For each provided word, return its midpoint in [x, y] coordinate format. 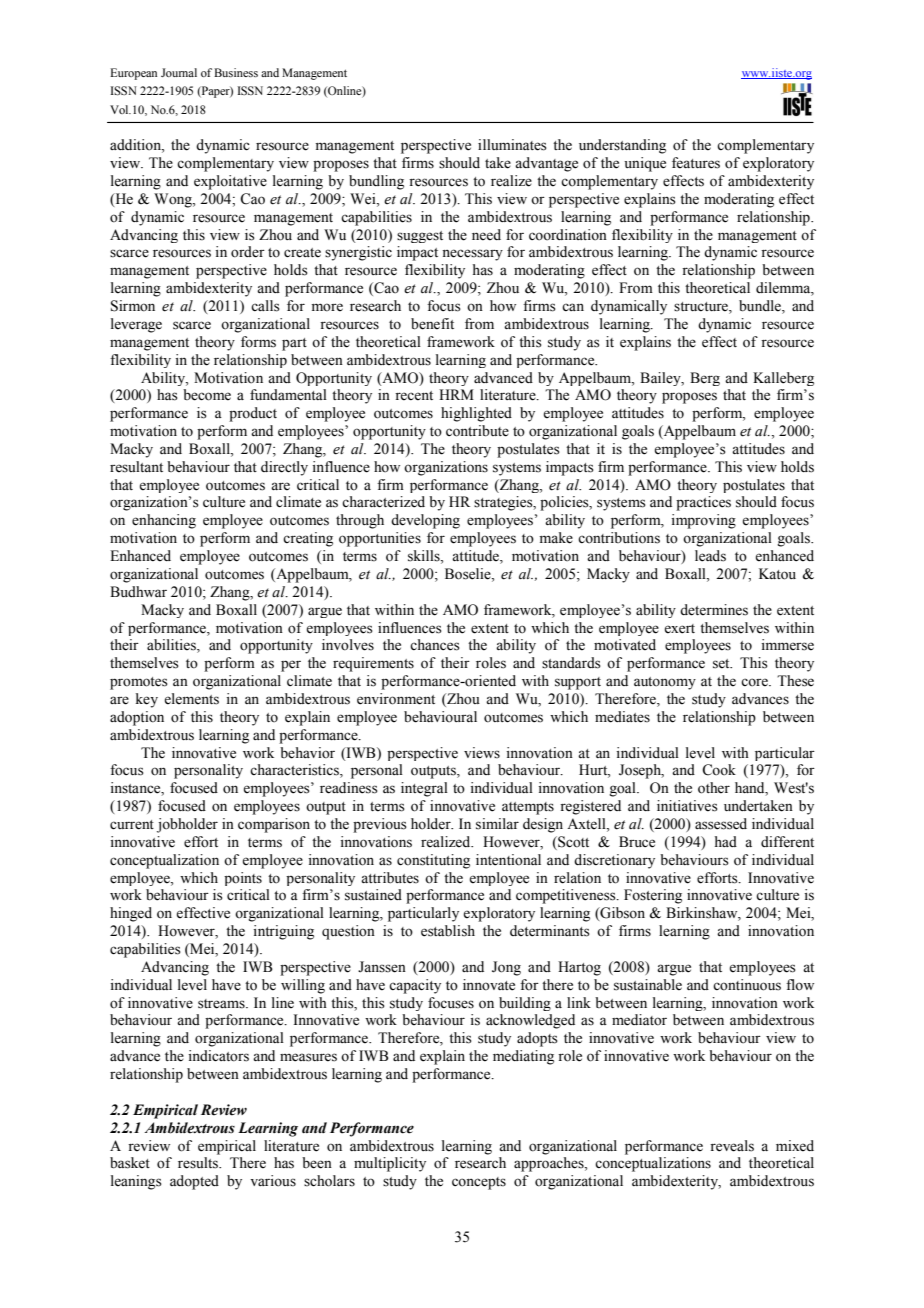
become [207, 395]
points [243, 879]
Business [236, 72]
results [199, 1163]
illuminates [512, 145]
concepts [479, 1183]
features [696, 163]
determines [714, 610]
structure [702, 308]
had [726, 841]
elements [191, 699]
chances [435, 645]
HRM [456, 394]
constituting [433, 861]
